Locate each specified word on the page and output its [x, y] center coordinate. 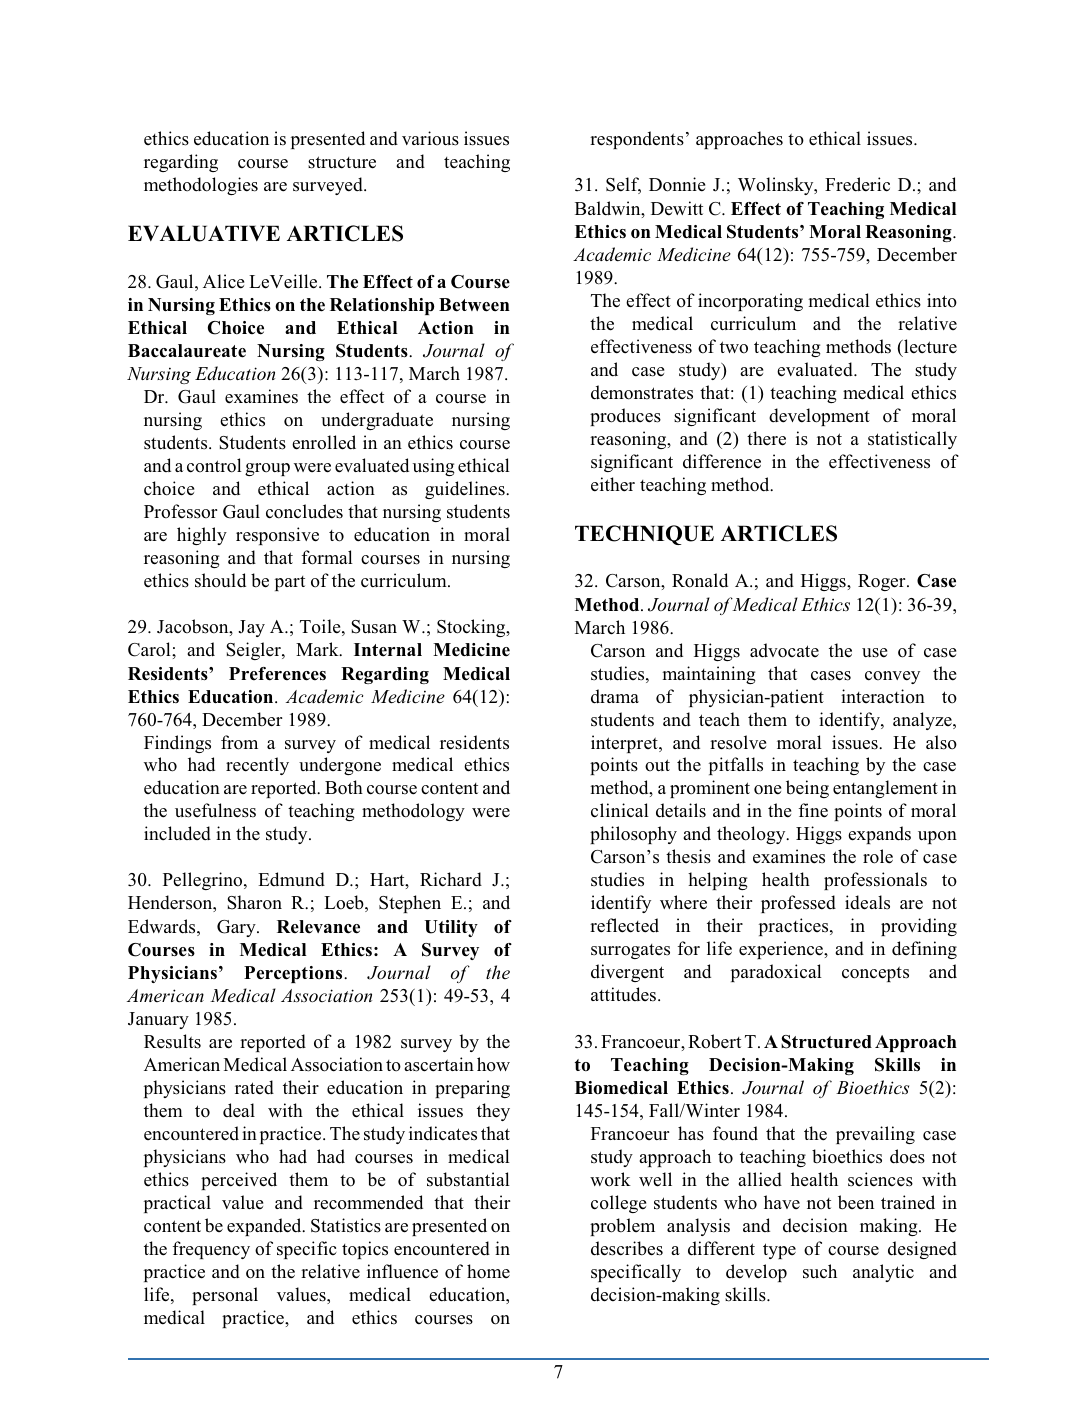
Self [623, 185]
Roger [883, 582]
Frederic [857, 184]
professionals [875, 881]
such [820, 1271]
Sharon [254, 902]
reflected [624, 925]
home [488, 1271]
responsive [277, 536]
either [613, 484]
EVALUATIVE [204, 233]
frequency [211, 1250]
